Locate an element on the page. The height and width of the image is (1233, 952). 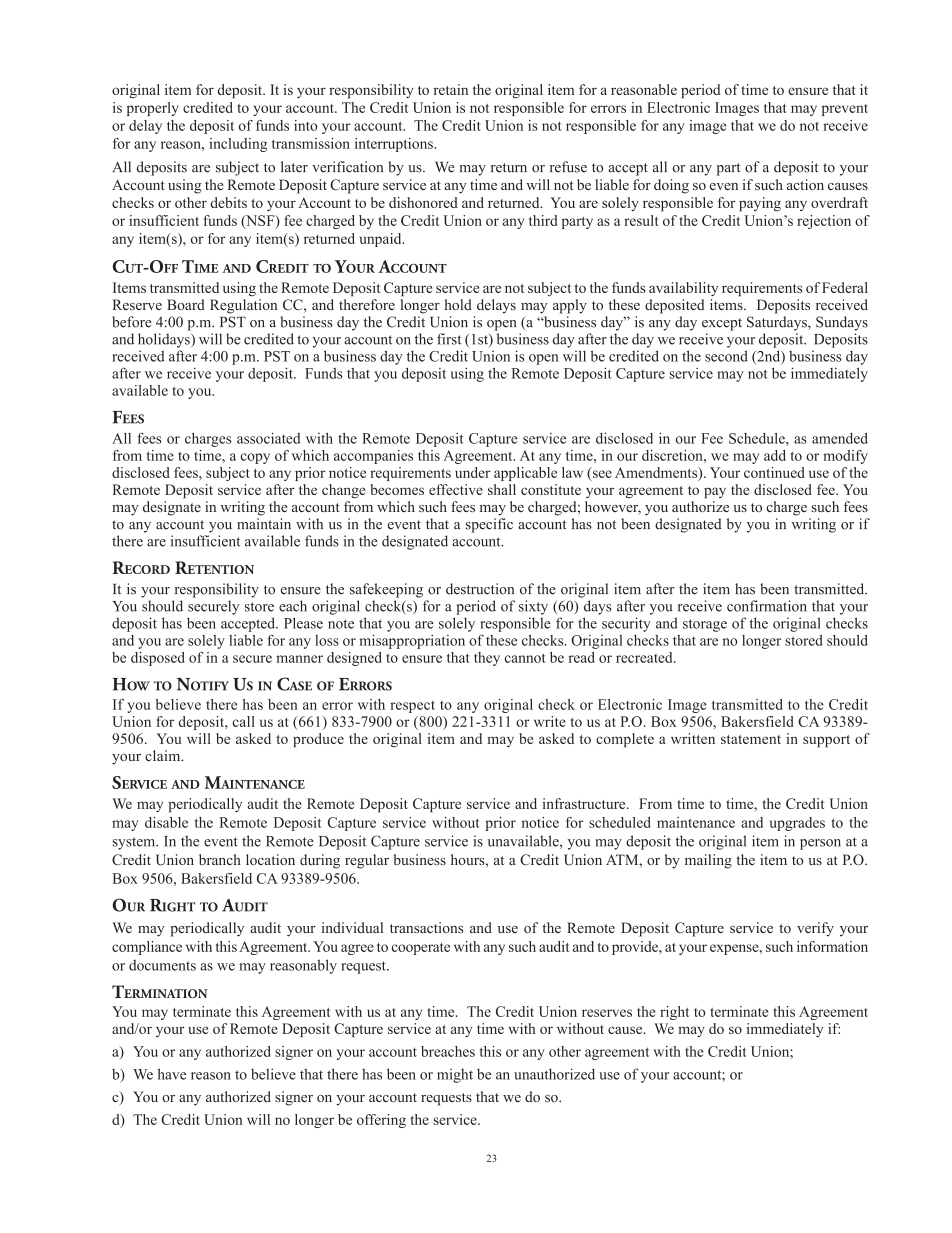
copy is located at coordinates (255, 458).
